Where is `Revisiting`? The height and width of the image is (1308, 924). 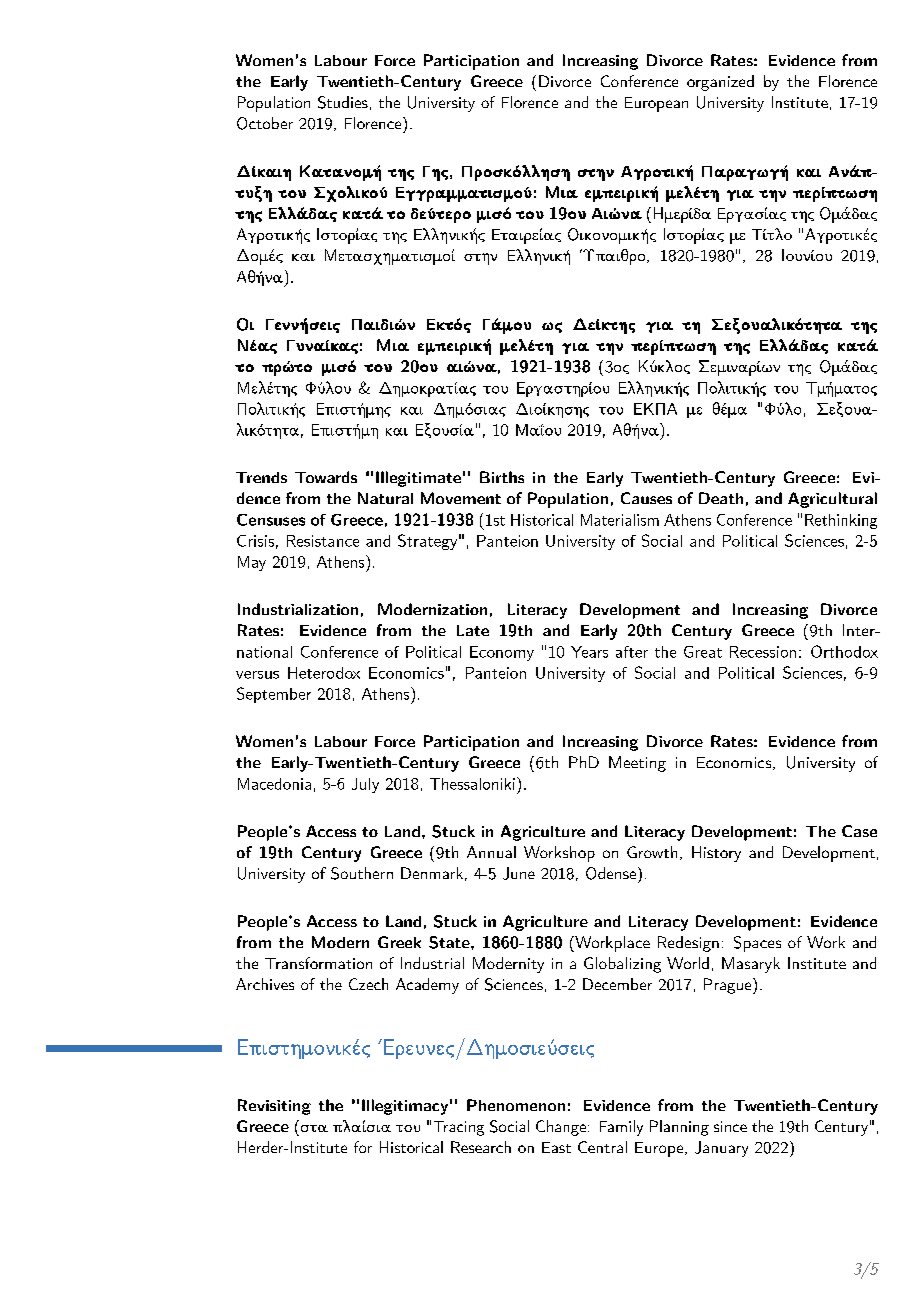 Revisiting is located at coordinates (274, 1107).
